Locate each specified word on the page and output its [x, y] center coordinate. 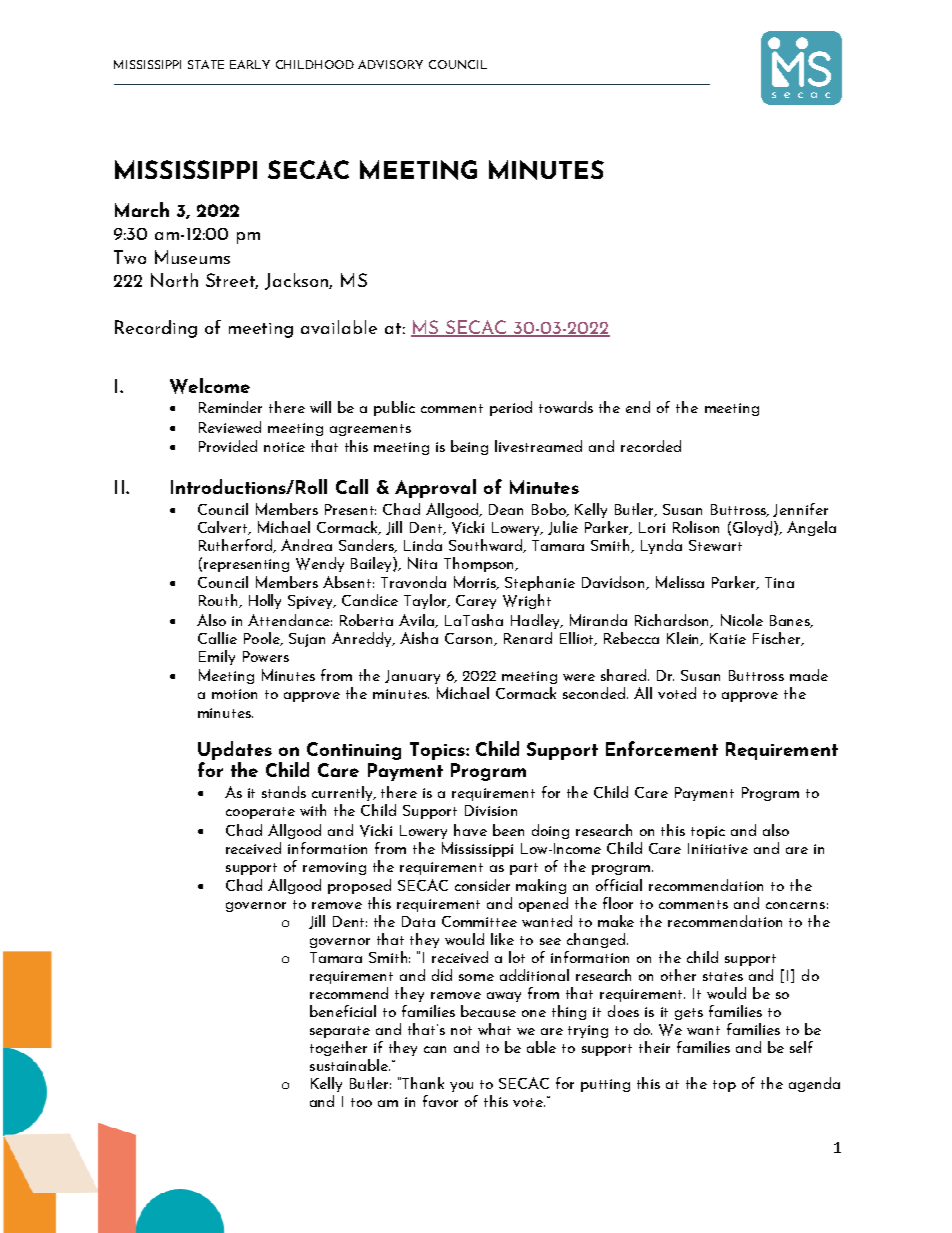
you [461, 1087]
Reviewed [230, 427]
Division [491, 810]
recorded [651, 446]
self [801, 1047]
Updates [235, 750]
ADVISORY [390, 64]
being [469, 447]
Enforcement [662, 748]
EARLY [250, 64]
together [338, 1048]
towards [566, 407]
